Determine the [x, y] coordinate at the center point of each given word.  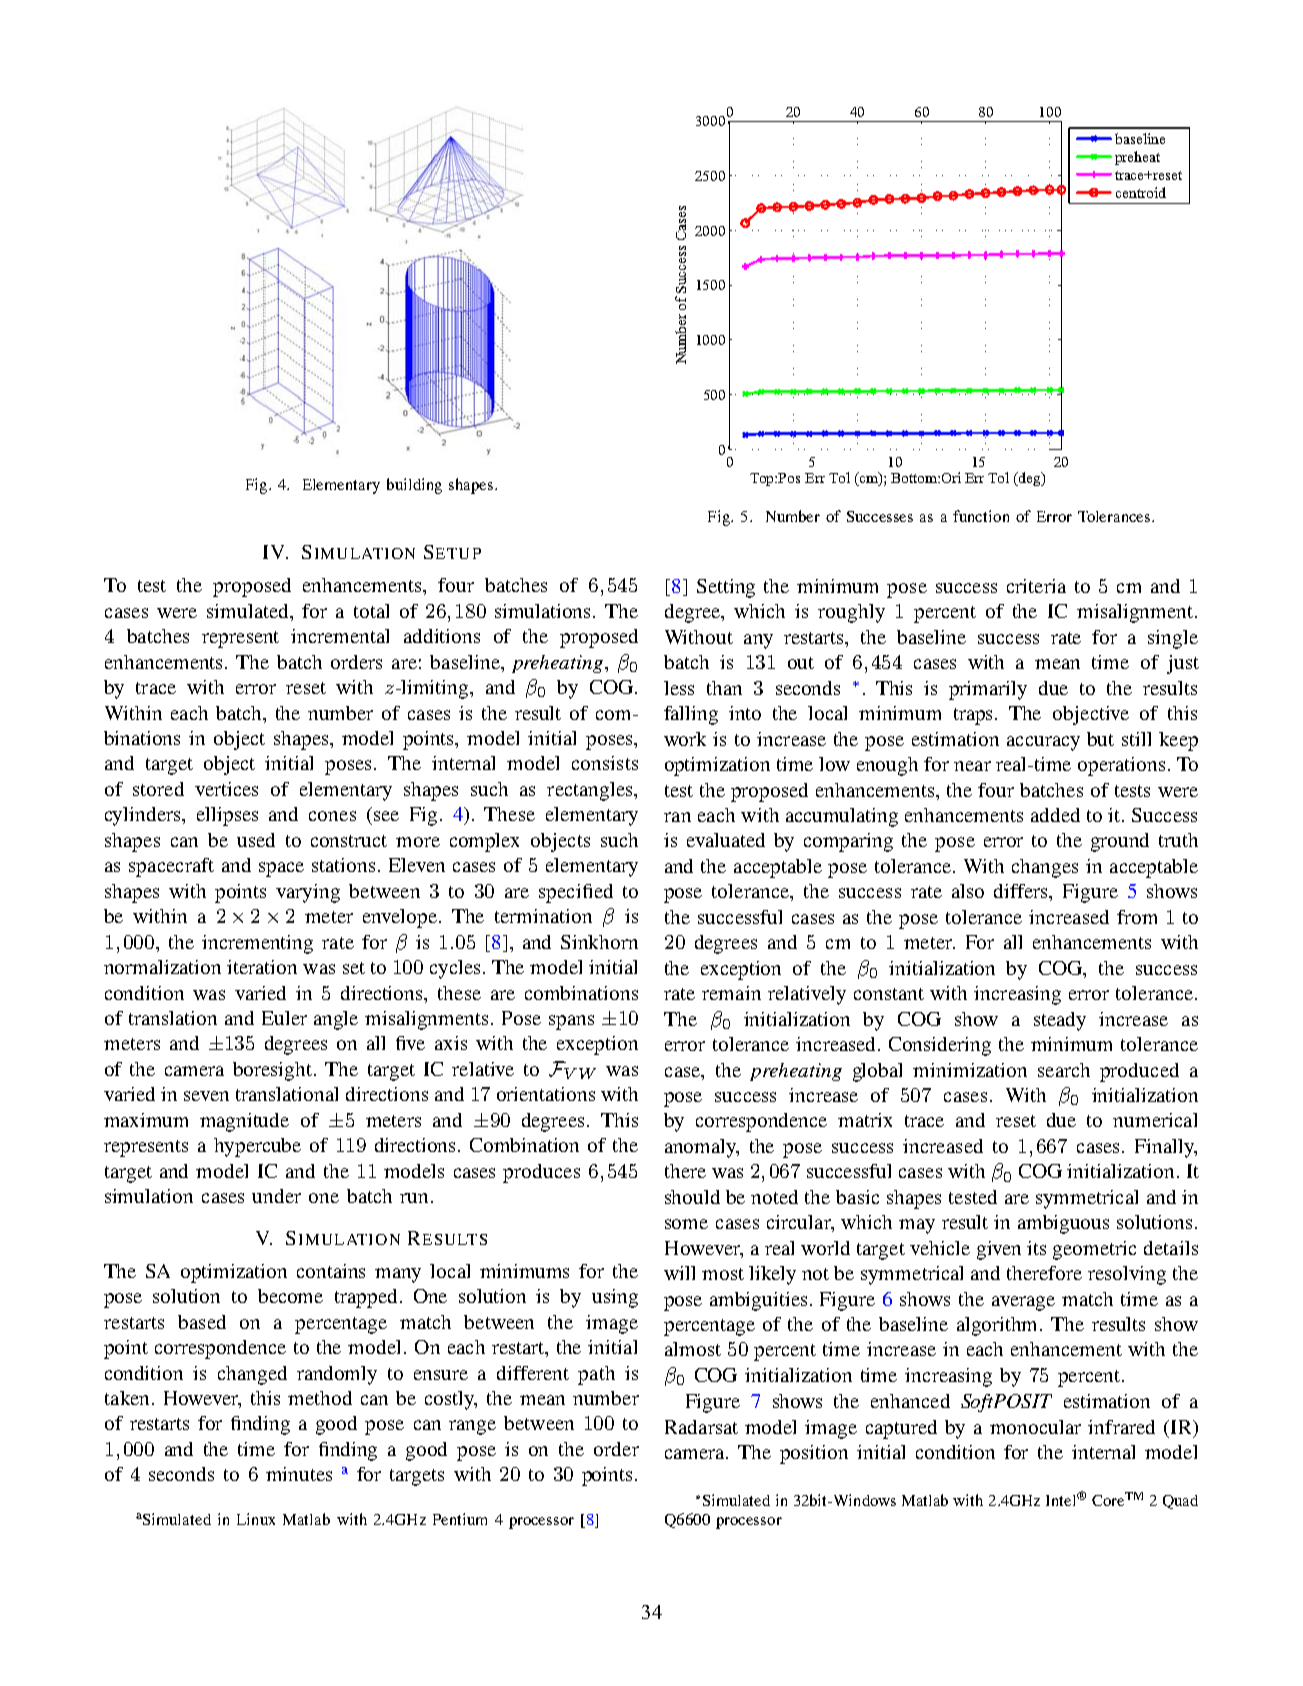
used [256, 840]
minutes [299, 1474]
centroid [1141, 192]
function [981, 516]
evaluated [726, 840]
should [692, 1197]
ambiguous [1063, 1224]
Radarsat [701, 1427]
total [371, 611]
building [414, 486]
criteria [1036, 586]
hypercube [257, 1147]
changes [1045, 868]
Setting [726, 588]
